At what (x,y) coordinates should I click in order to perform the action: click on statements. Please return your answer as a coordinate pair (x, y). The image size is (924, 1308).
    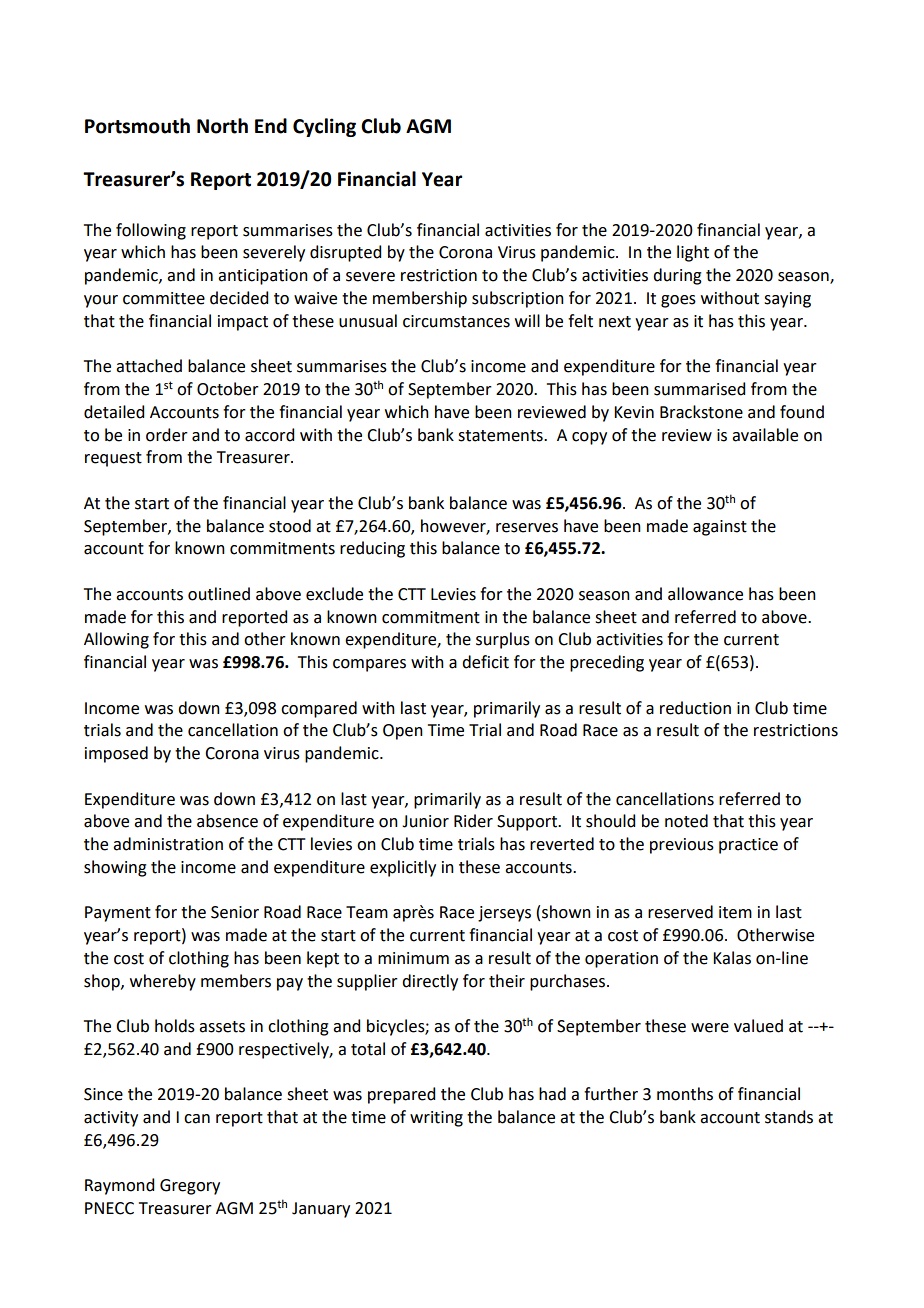
    Looking at the image, I should click on (501, 436).
